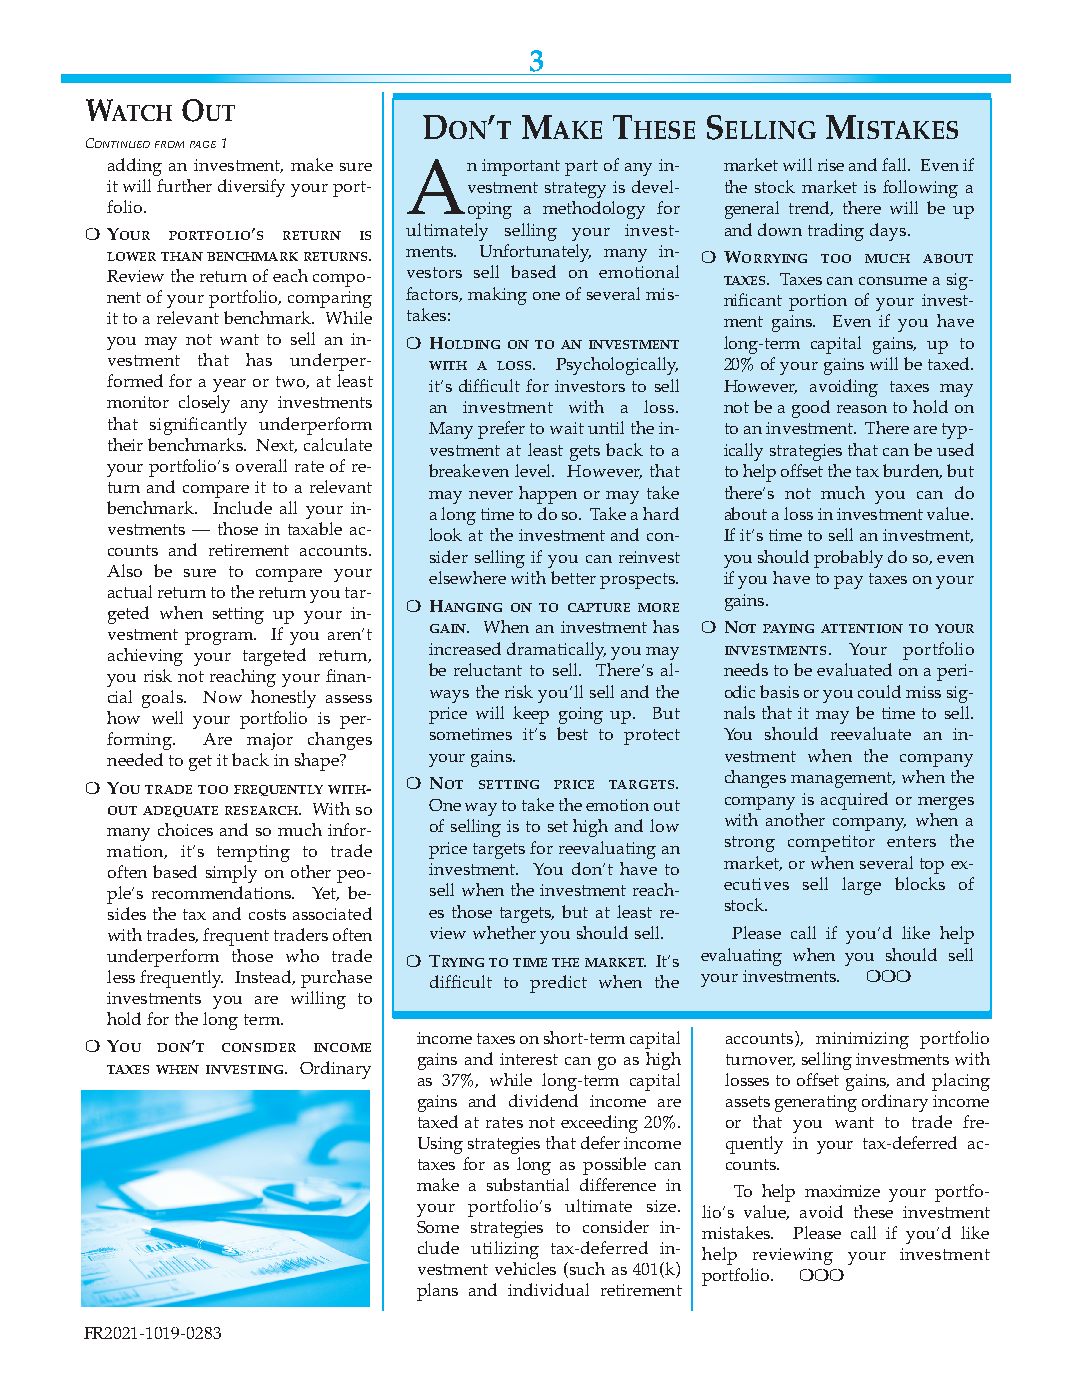 The width and height of the page is (1073, 1389). I want to click on who, so click(302, 955).
